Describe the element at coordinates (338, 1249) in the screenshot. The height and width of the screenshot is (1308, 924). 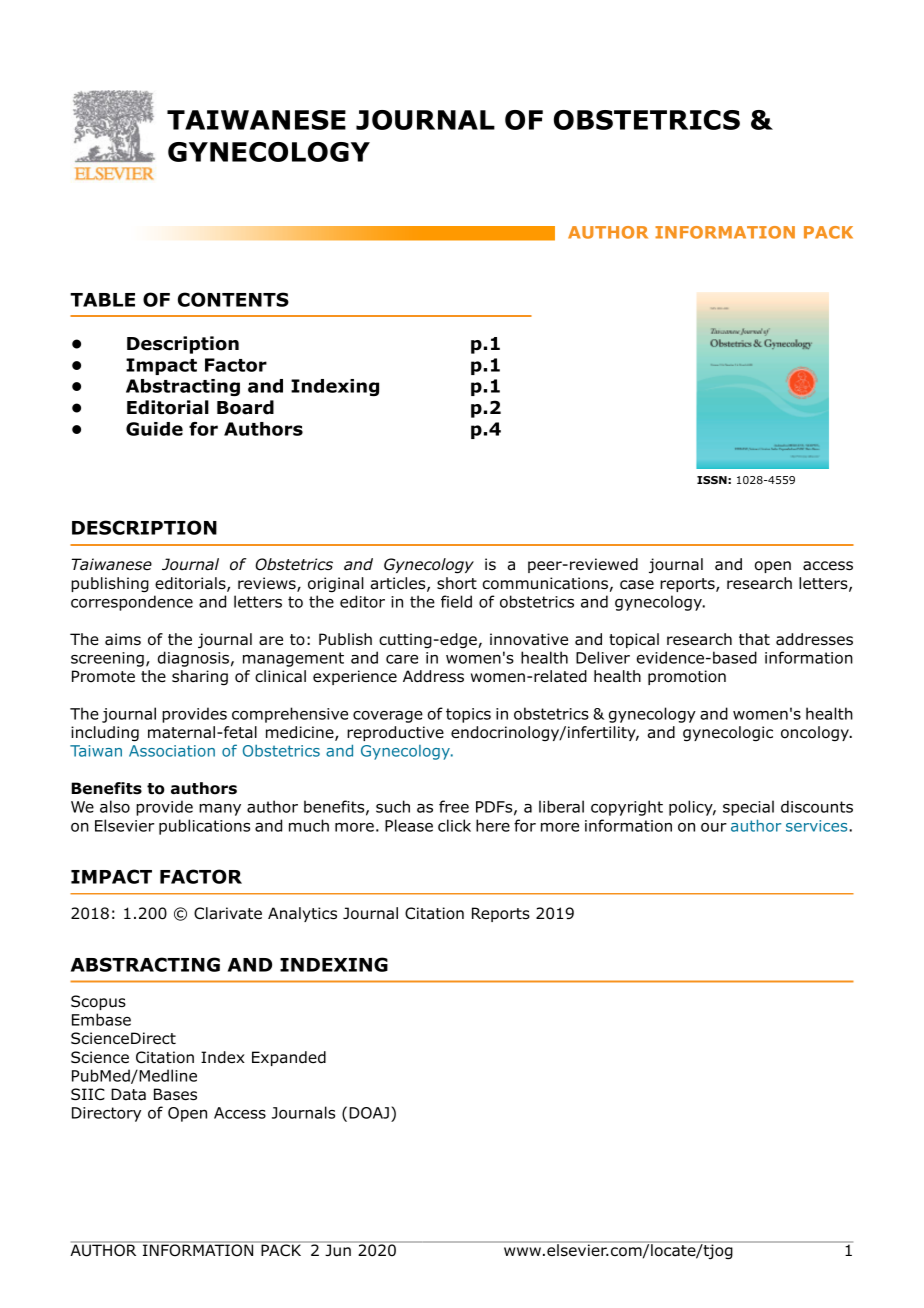
I see `Jun` at that location.
